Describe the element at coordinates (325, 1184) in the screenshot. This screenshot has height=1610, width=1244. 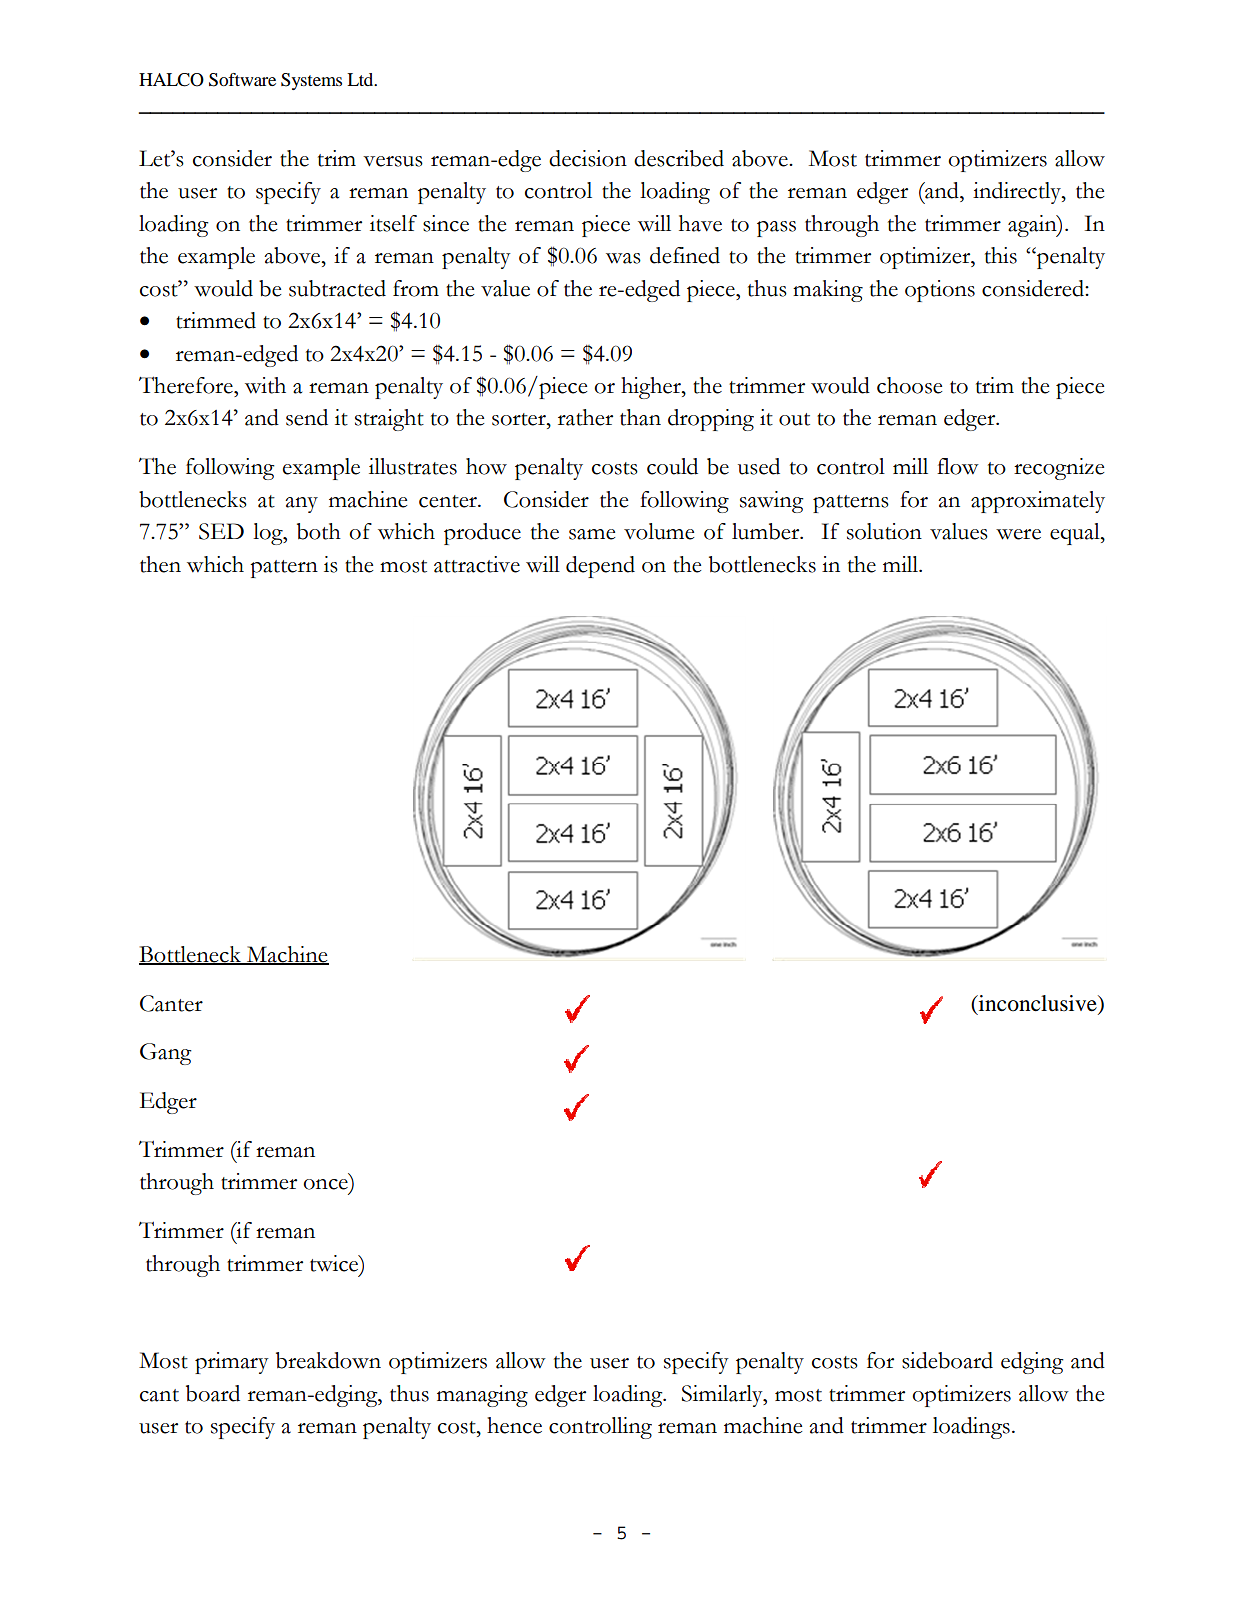
I see `once` at that location.
